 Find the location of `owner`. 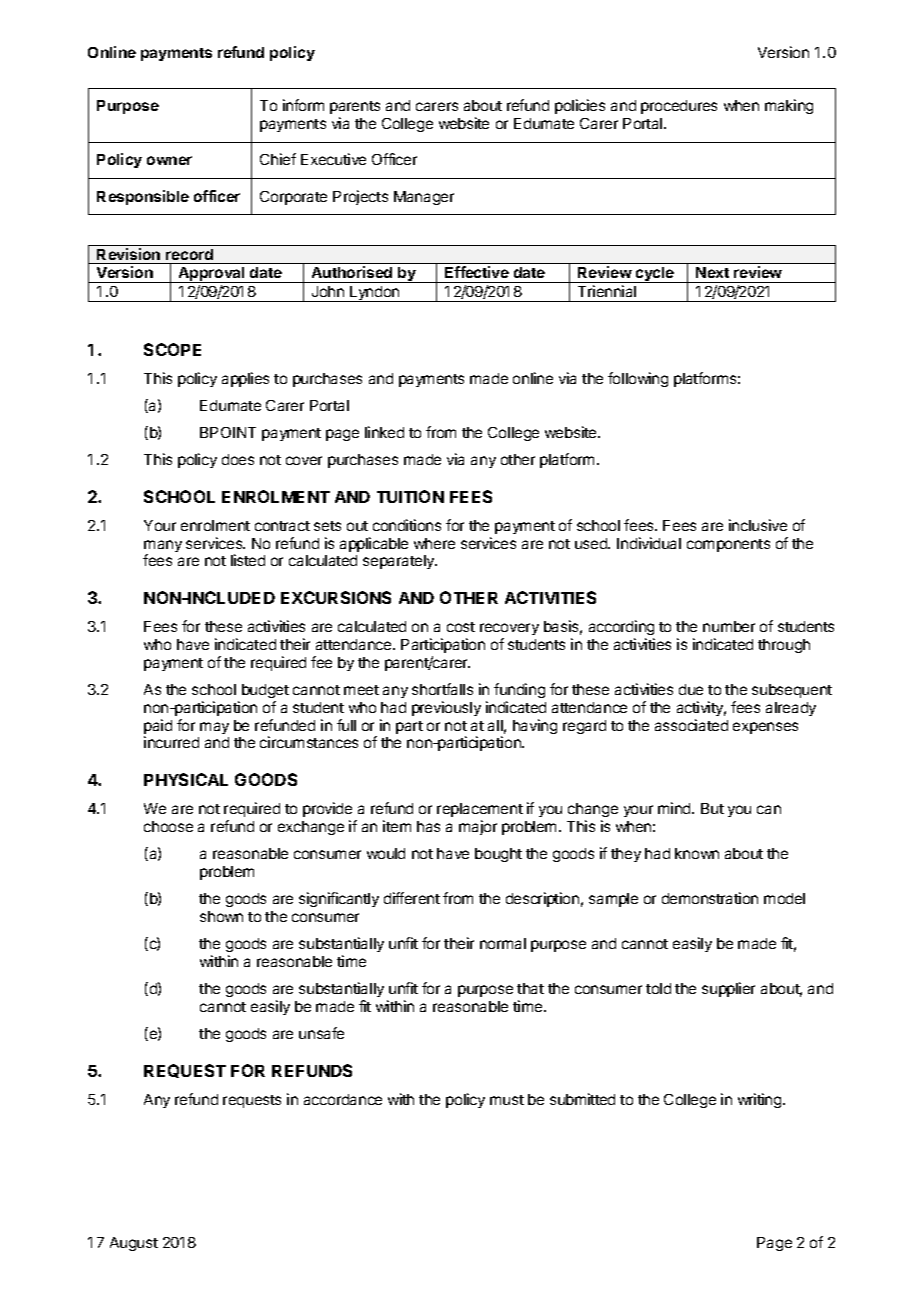

owner is located at coordinates (169, 160).
